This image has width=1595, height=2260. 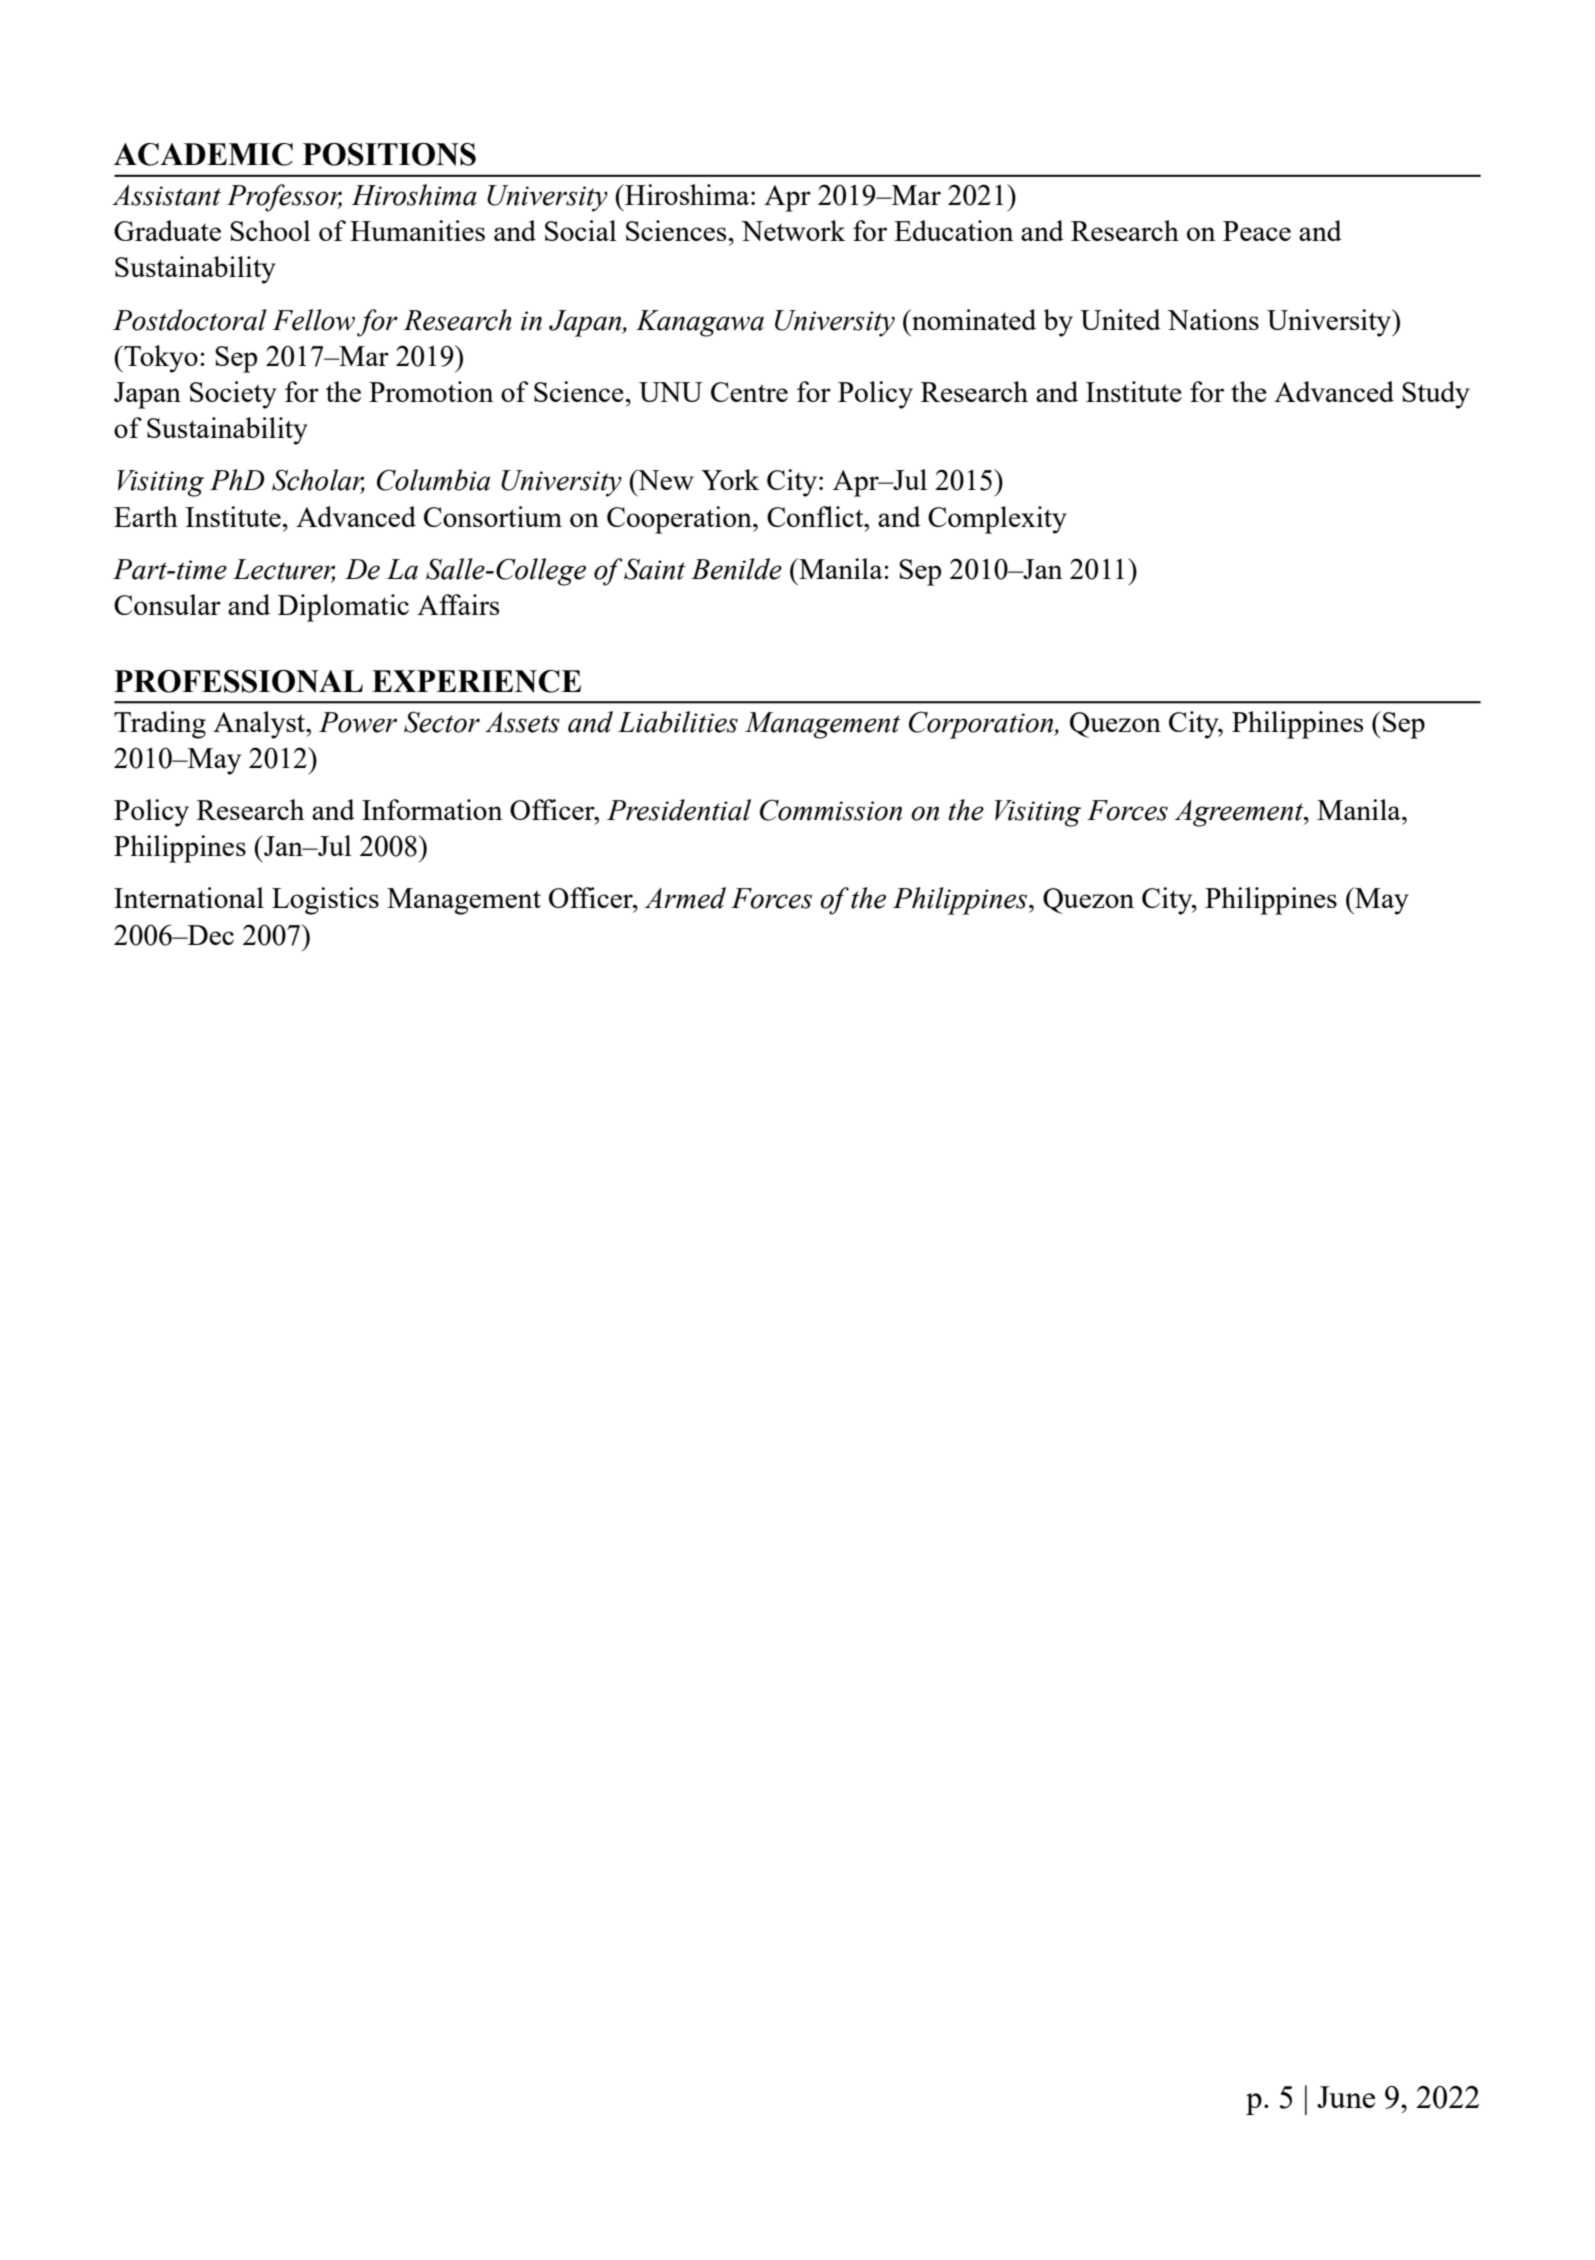 What do you see at coordinates (238, 681) in the image?
I see `PROFESSIONAL` at bounding box center [238, 681].
